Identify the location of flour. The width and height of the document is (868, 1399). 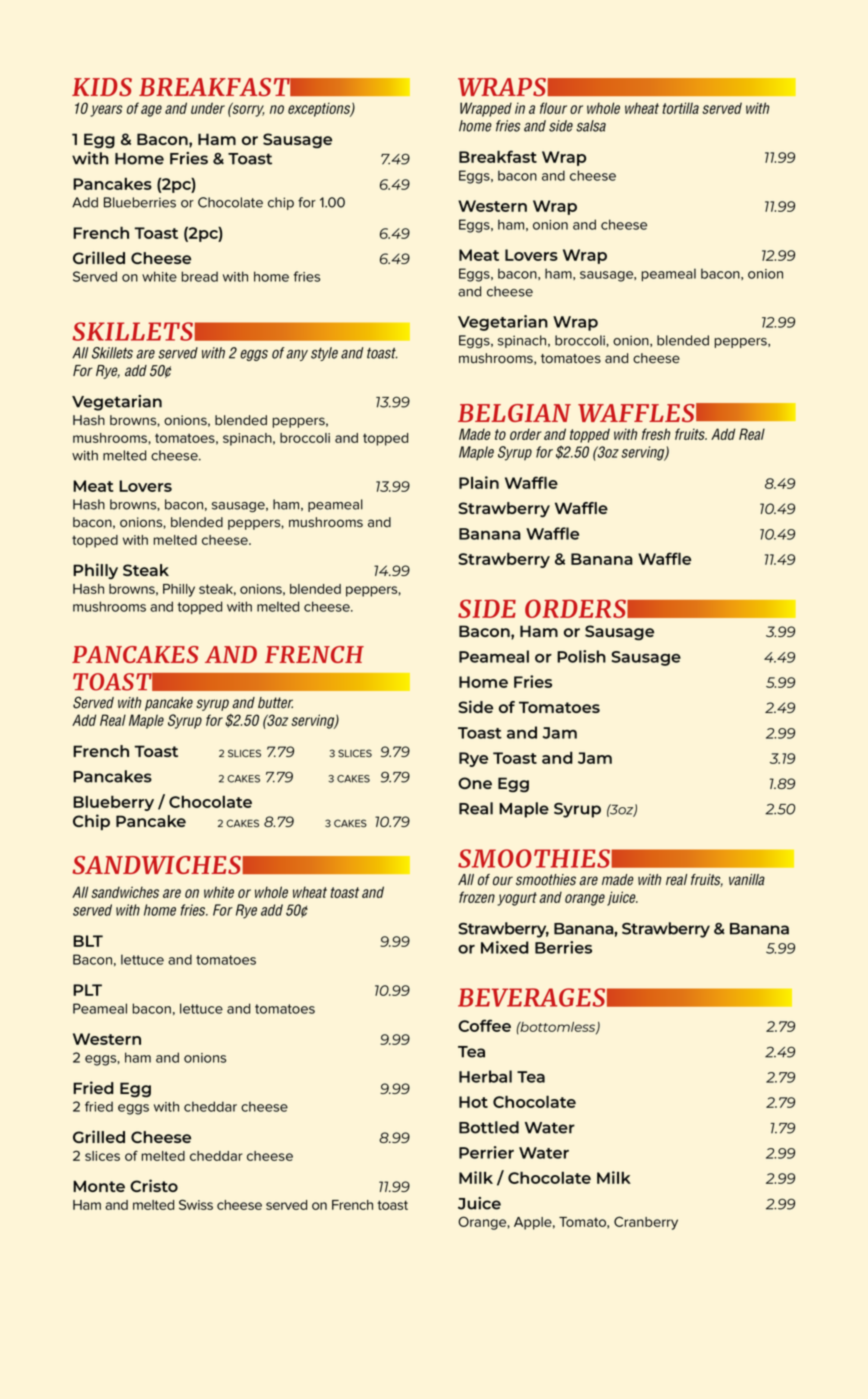
(553, 108).
